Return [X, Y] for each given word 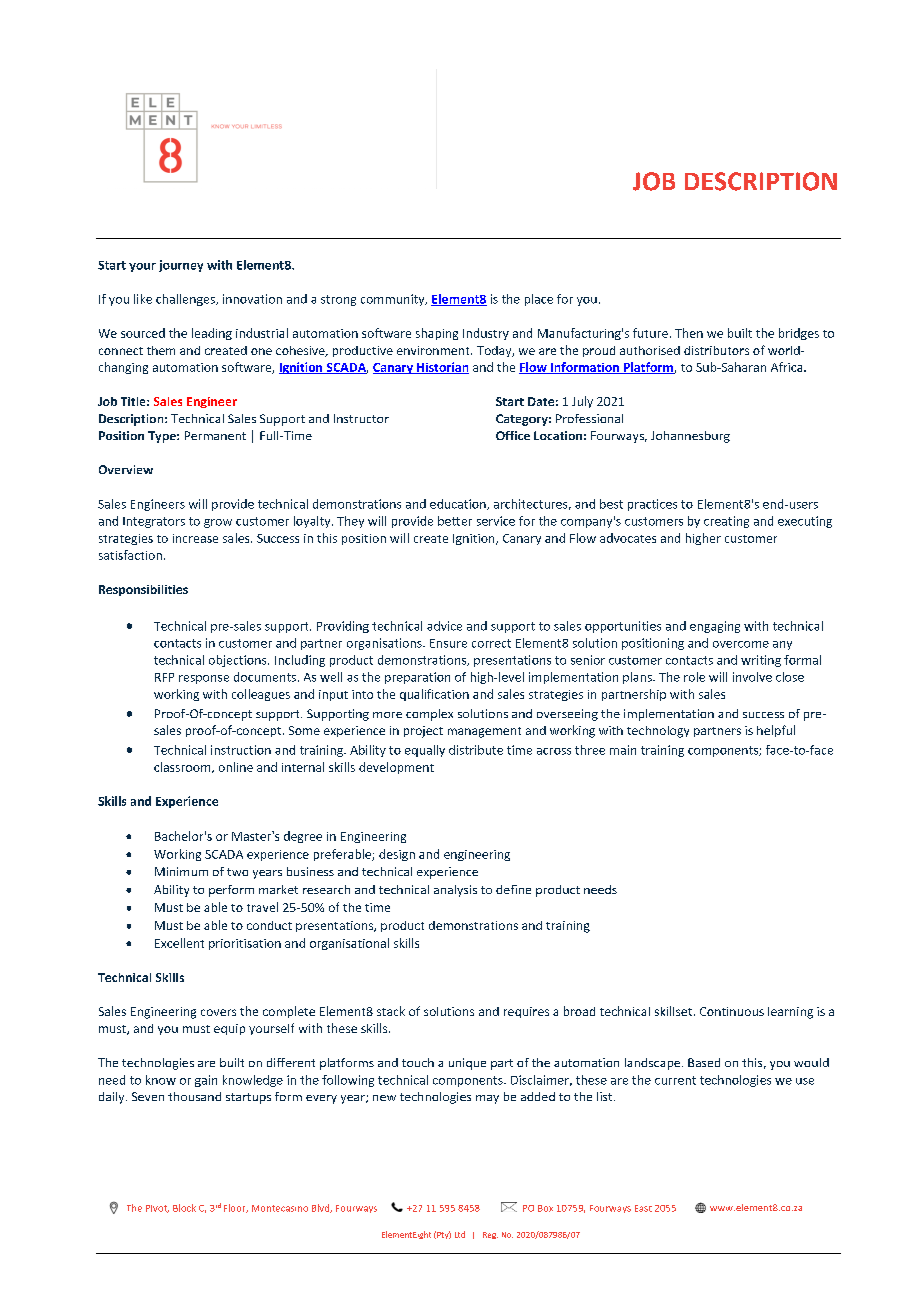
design [397, 855]
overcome [741, 644]
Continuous [732, 1011]
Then [689, 333]
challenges [186, 300]
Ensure [448, 643]
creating [726, 522]
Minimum [181, 871]
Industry [486, 334]
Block [184, 1208]
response [204, 679]
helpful [776, 731]
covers [218, 1012]
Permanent [215, 435]
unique [467, 1064]
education [459, 504]
